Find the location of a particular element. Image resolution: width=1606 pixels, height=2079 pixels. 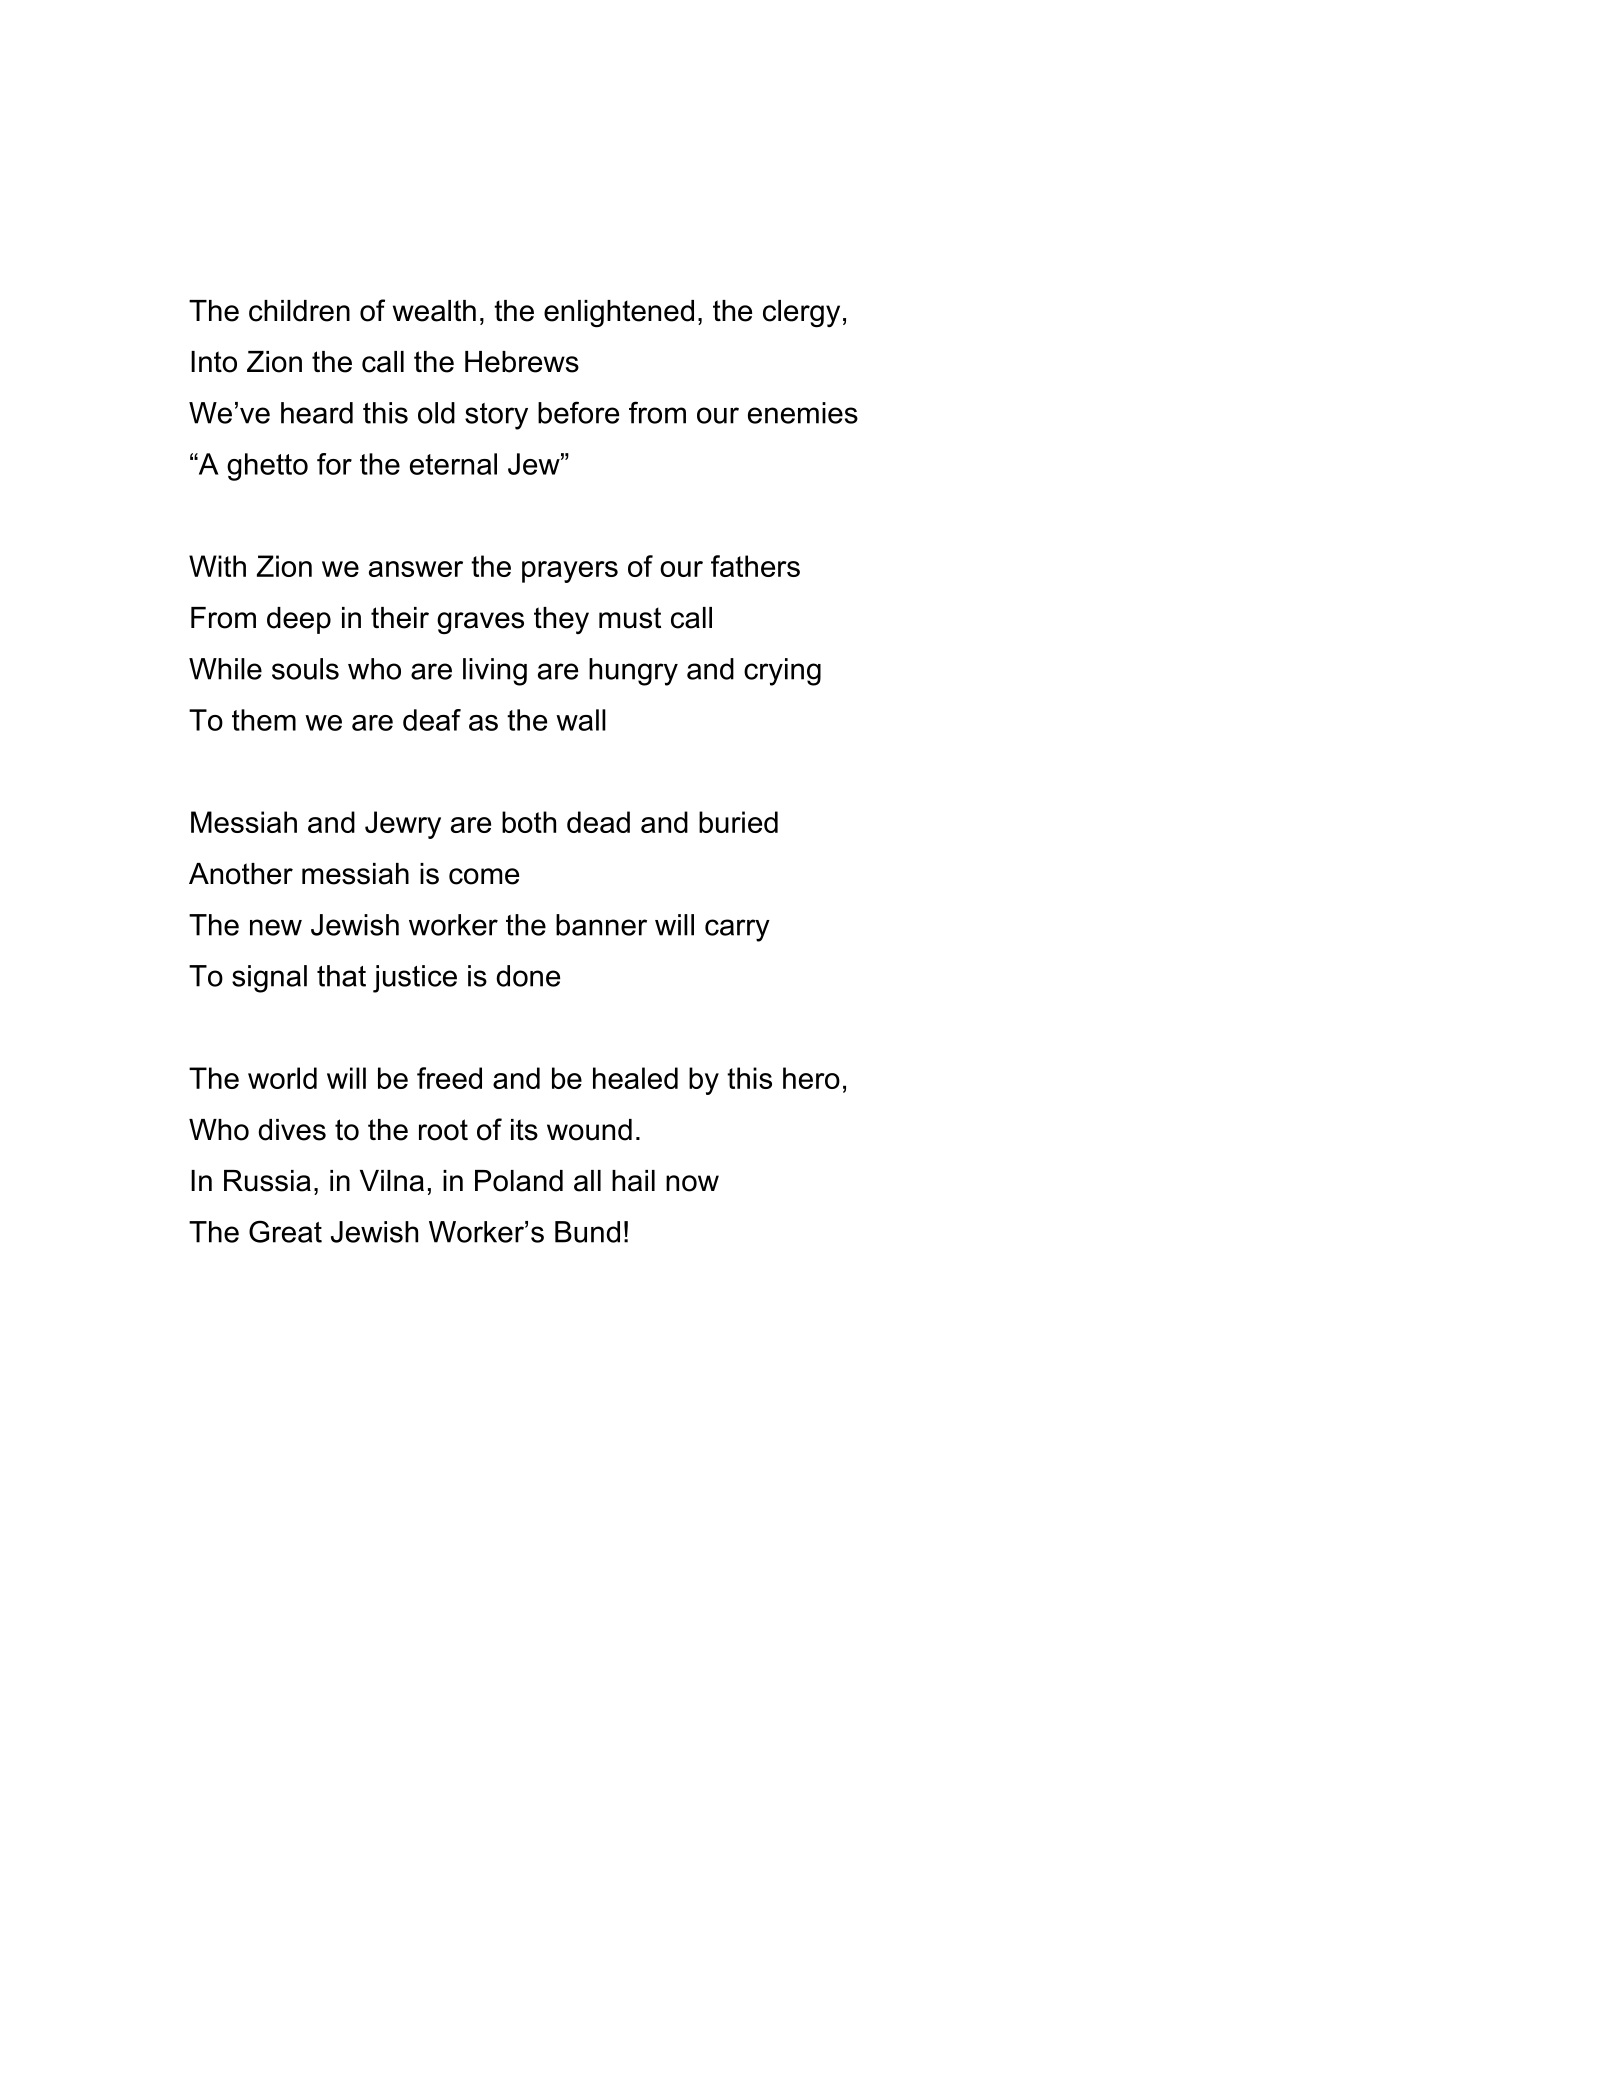

Hebrews is located at coordinates (522, 362).
